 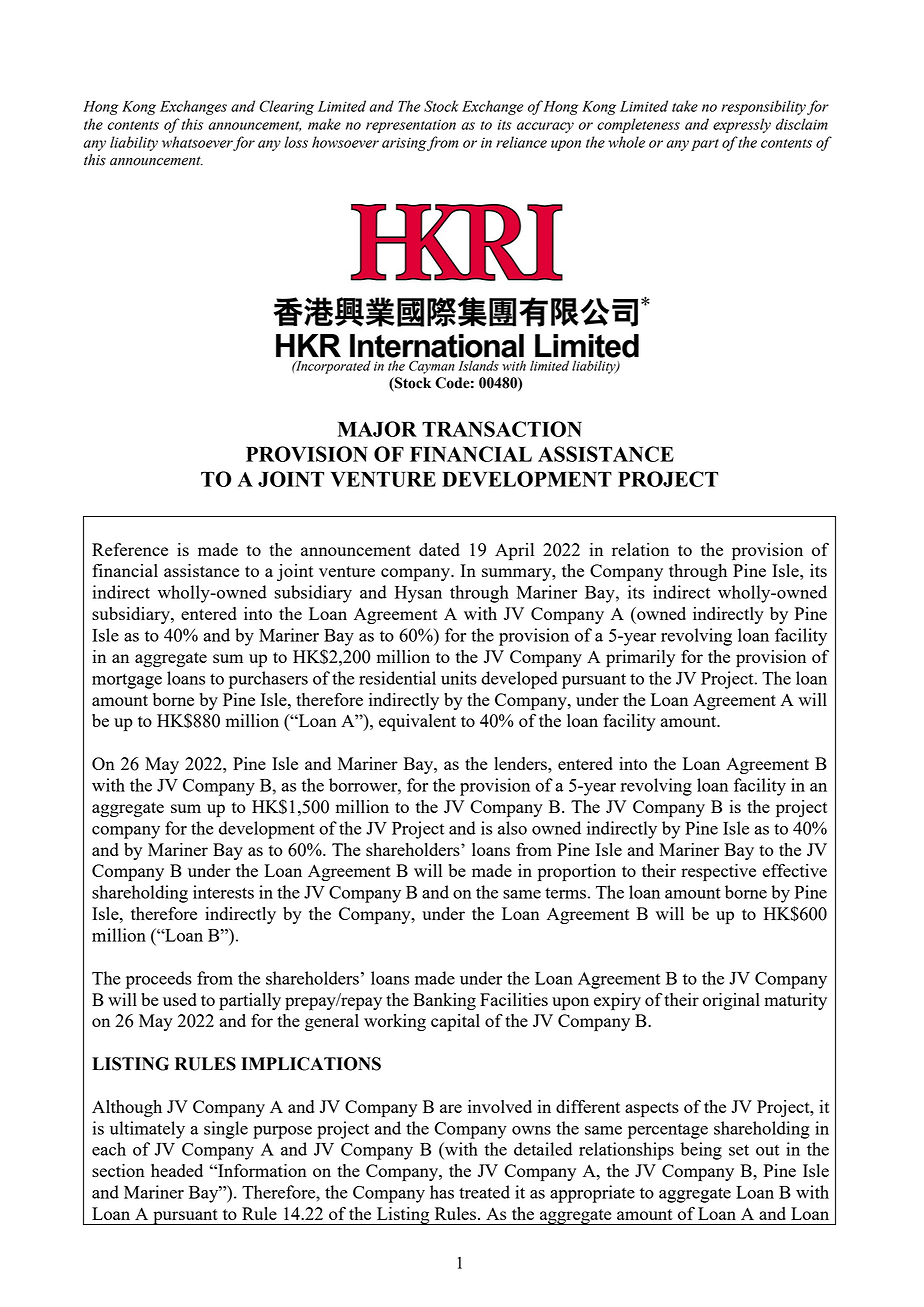 What do you see at coordinates (198, 143) in the screenshot?
I see `whatsoever` at bounding box center [198, 143].
